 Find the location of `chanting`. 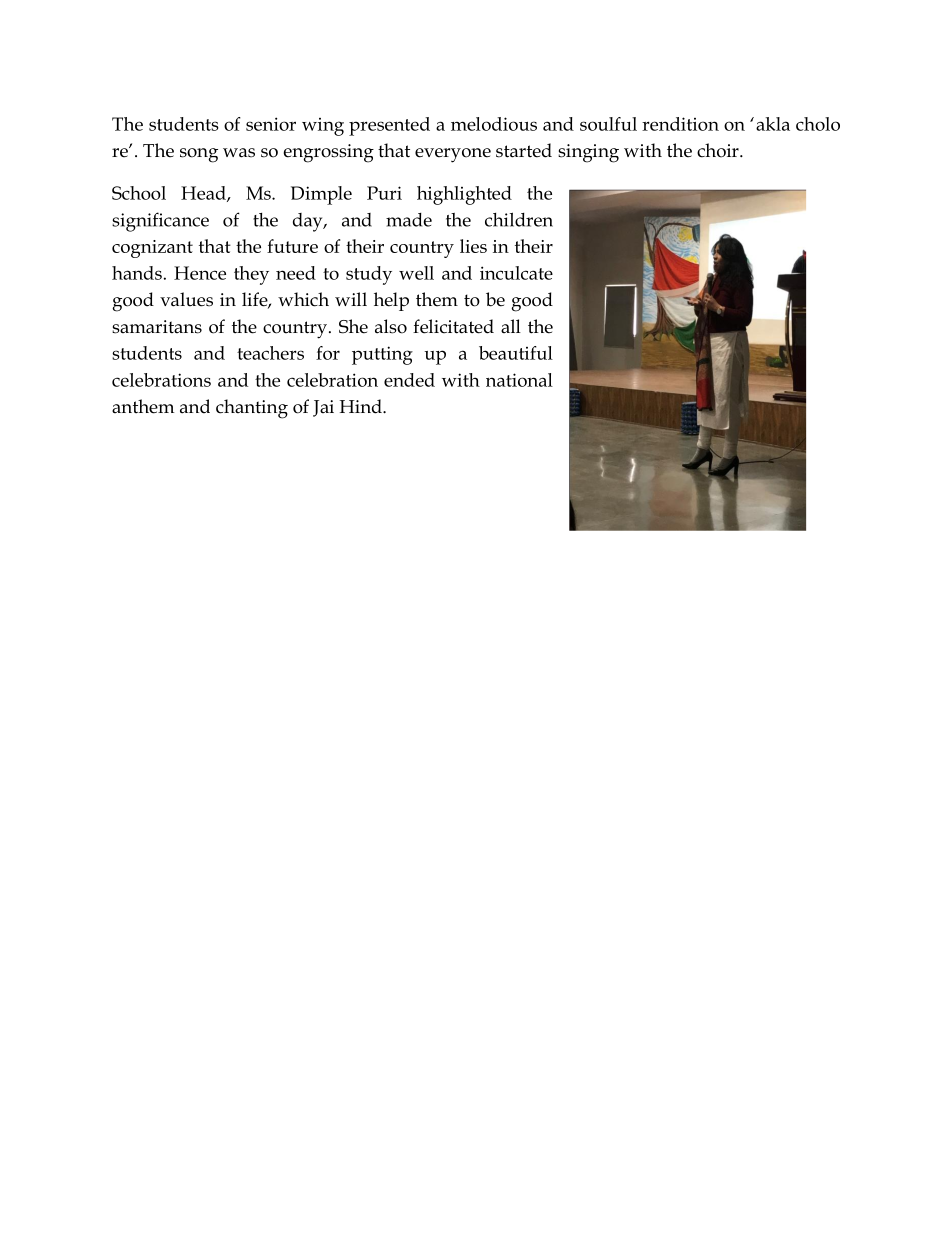

chanting is located at coordinates (252, 409).
